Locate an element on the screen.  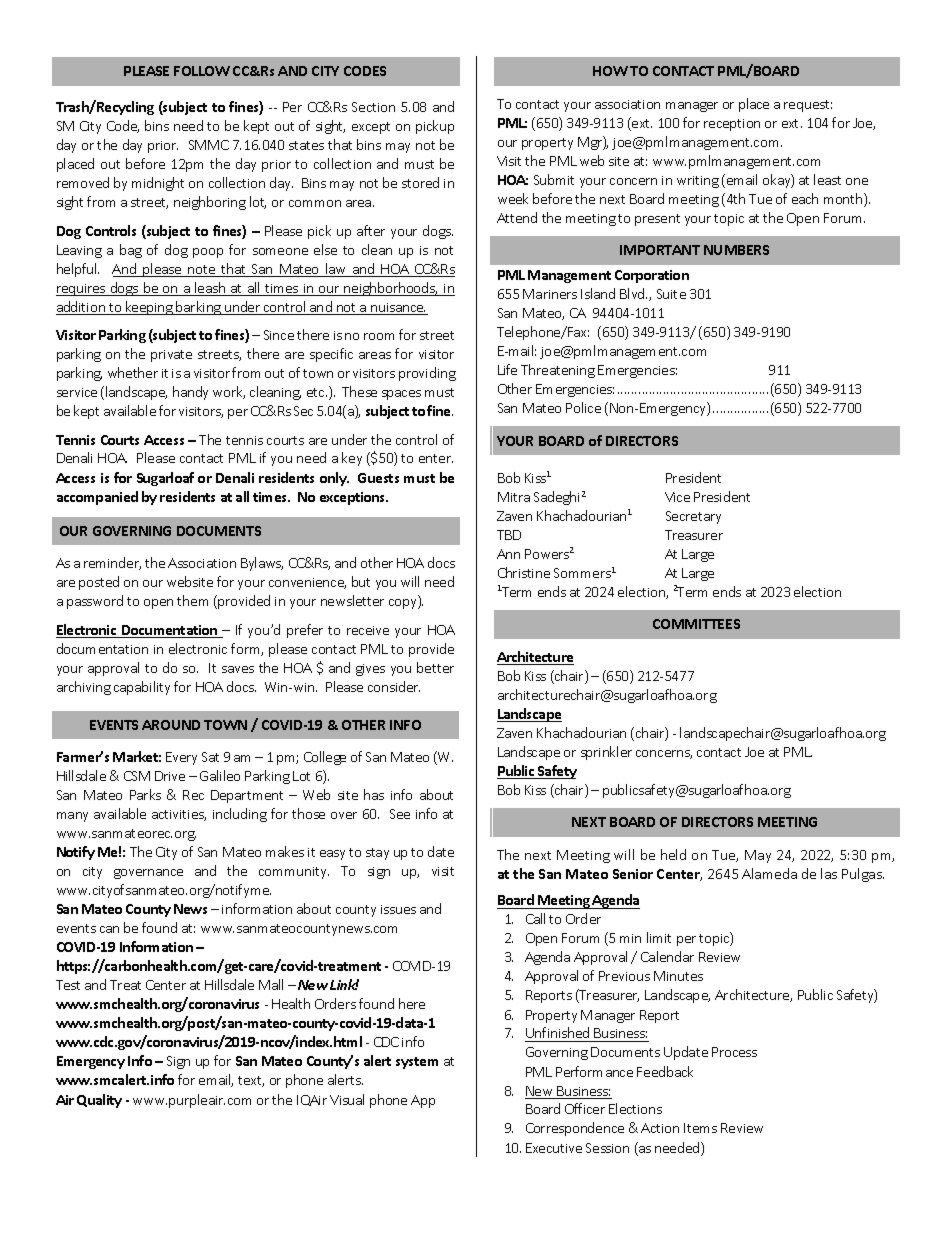
AROUND is located at coordinates (171, 725).
